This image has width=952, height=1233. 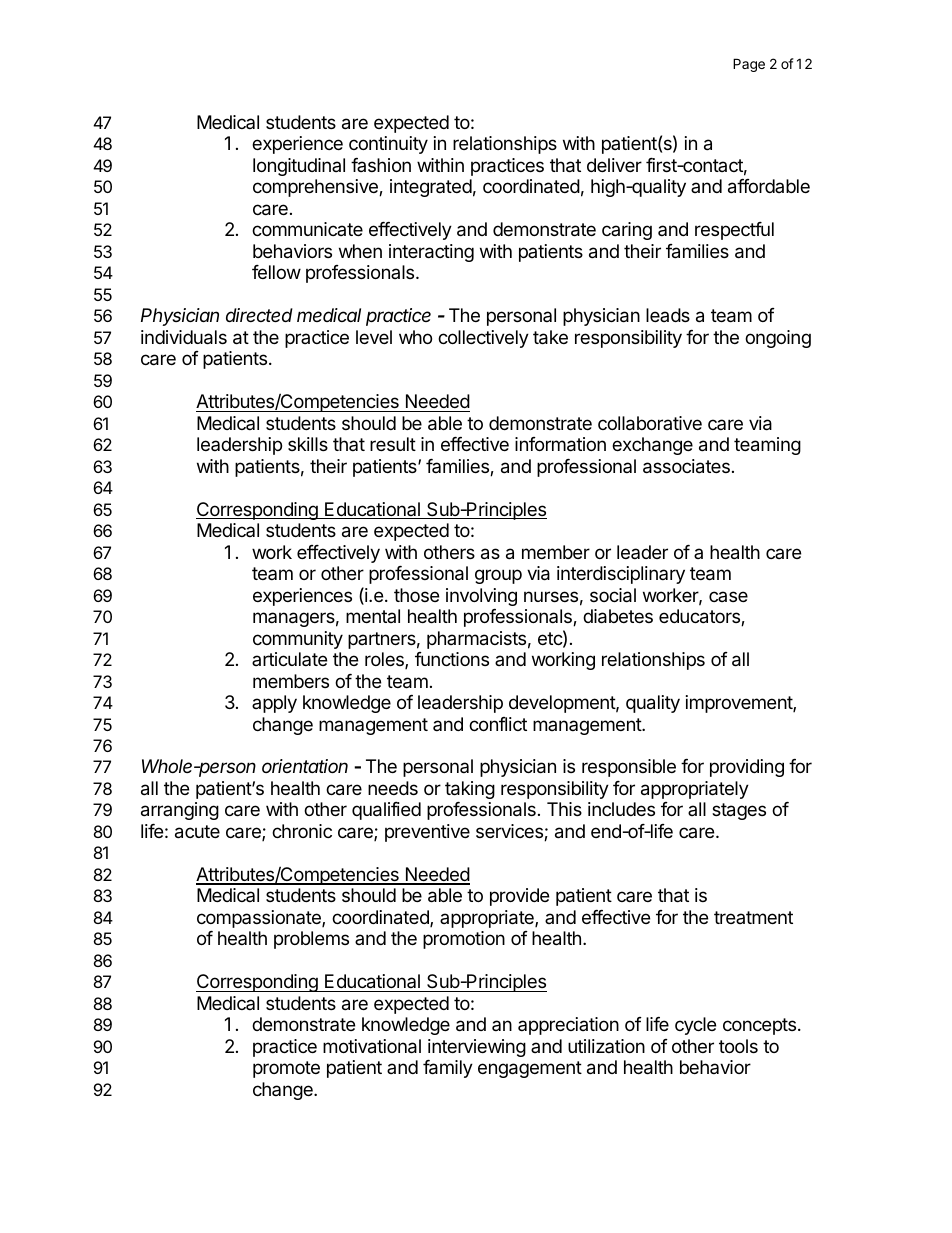 I want to click on group, so click(x=498, y=576).
